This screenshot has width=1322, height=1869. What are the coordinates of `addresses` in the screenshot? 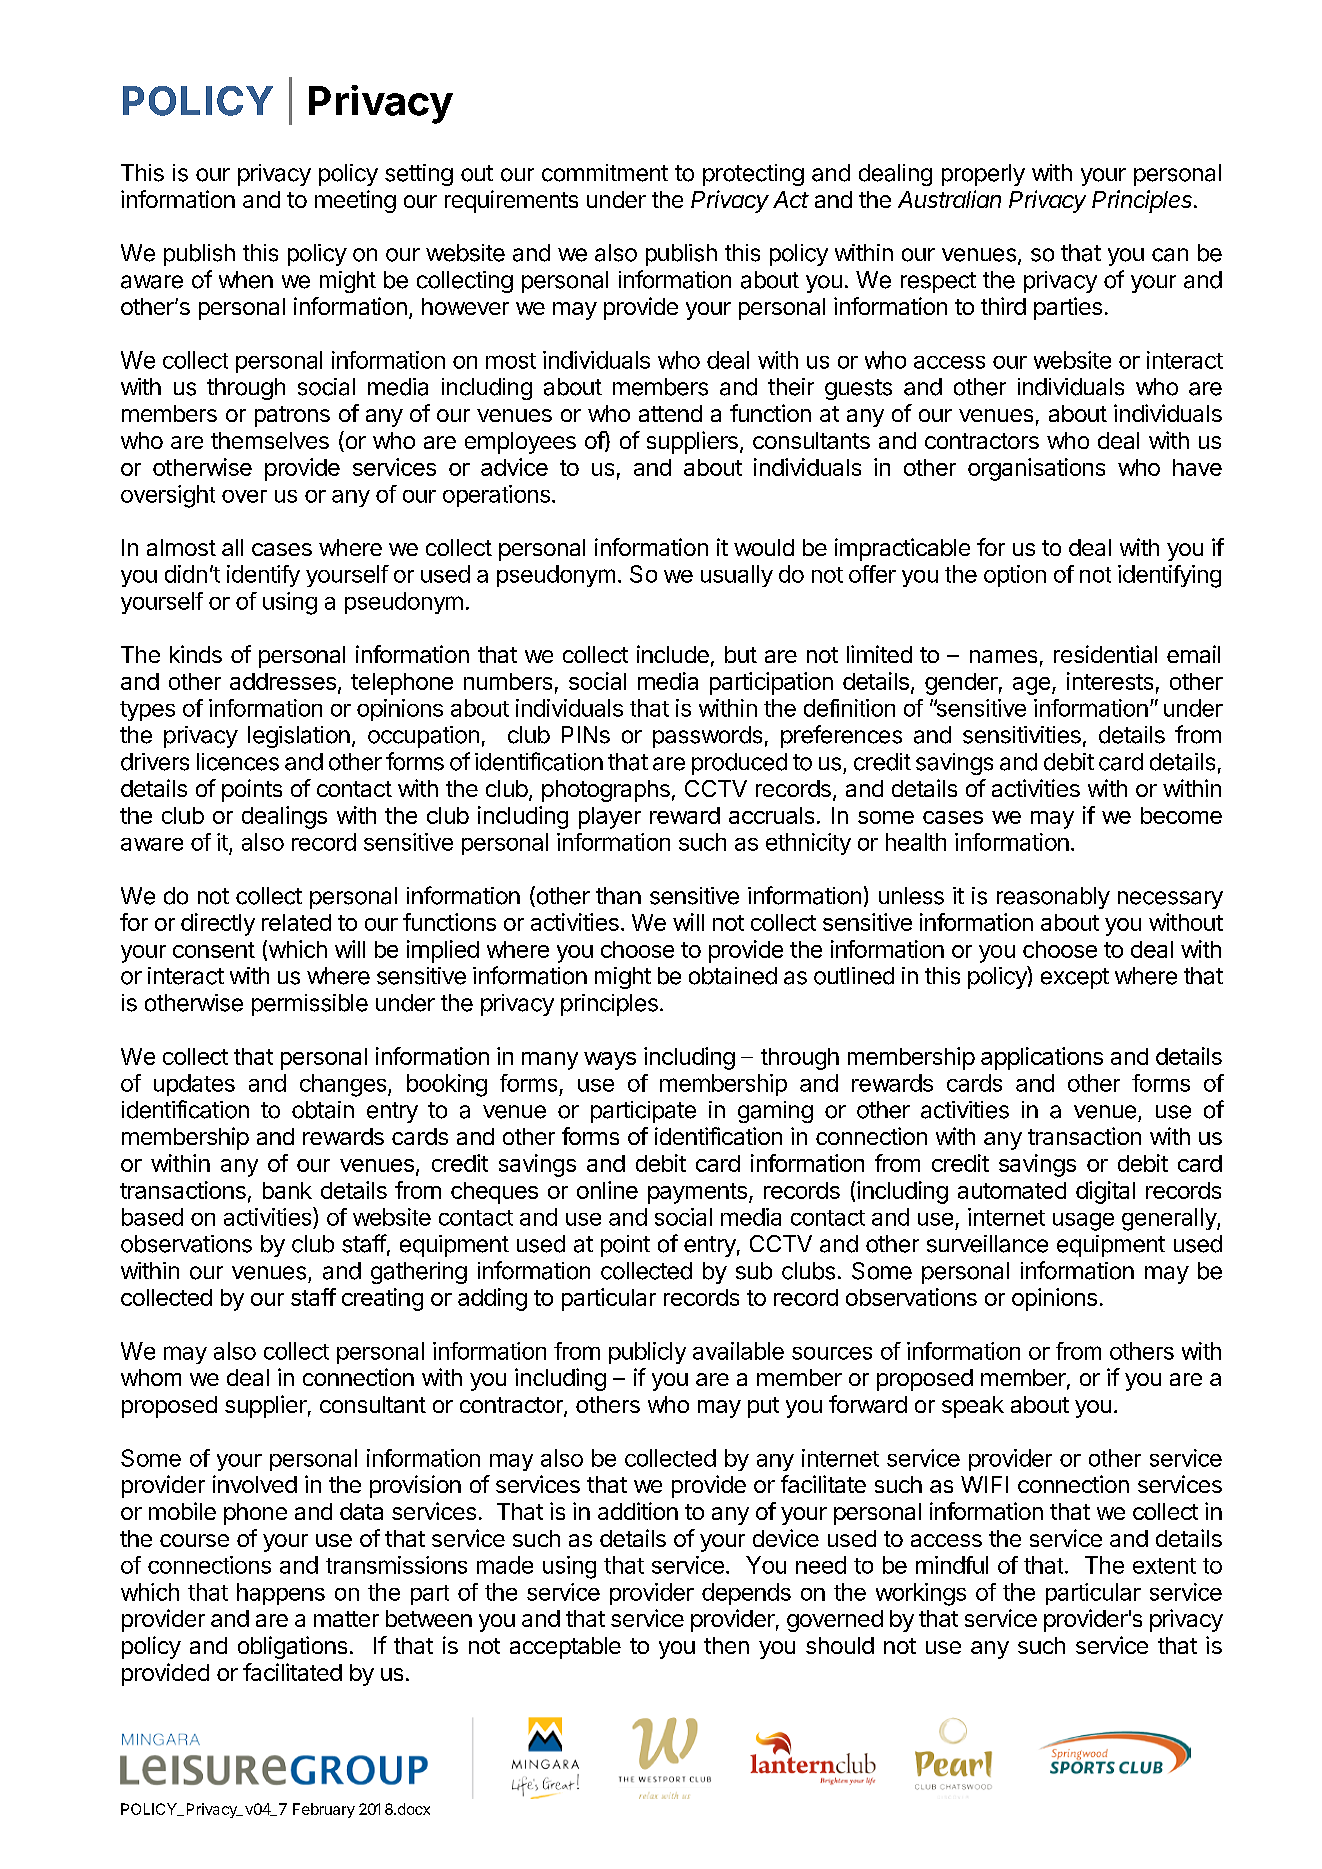 It's located at (283, 681).
